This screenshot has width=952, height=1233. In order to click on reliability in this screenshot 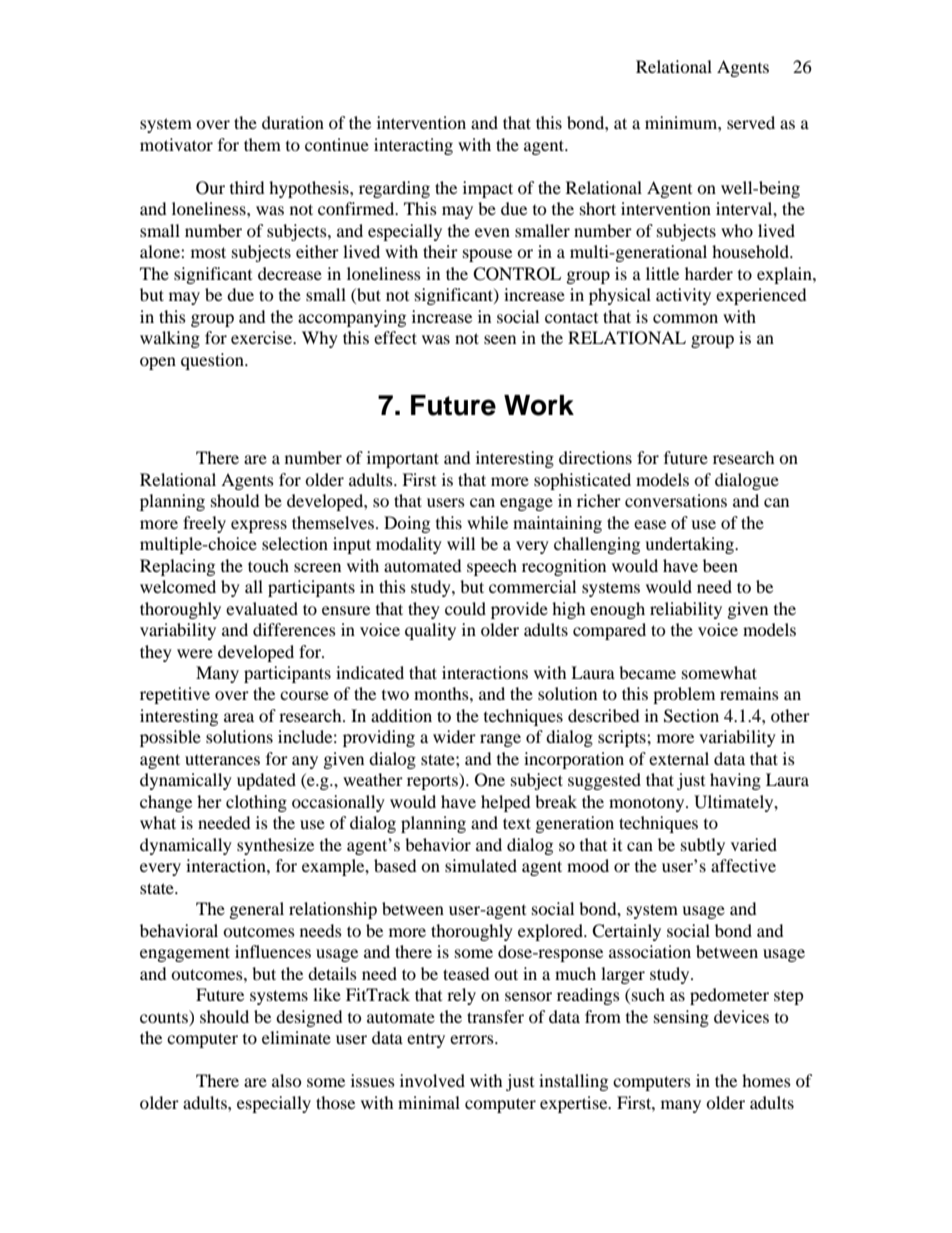, I will do `click(686, 610)`.
